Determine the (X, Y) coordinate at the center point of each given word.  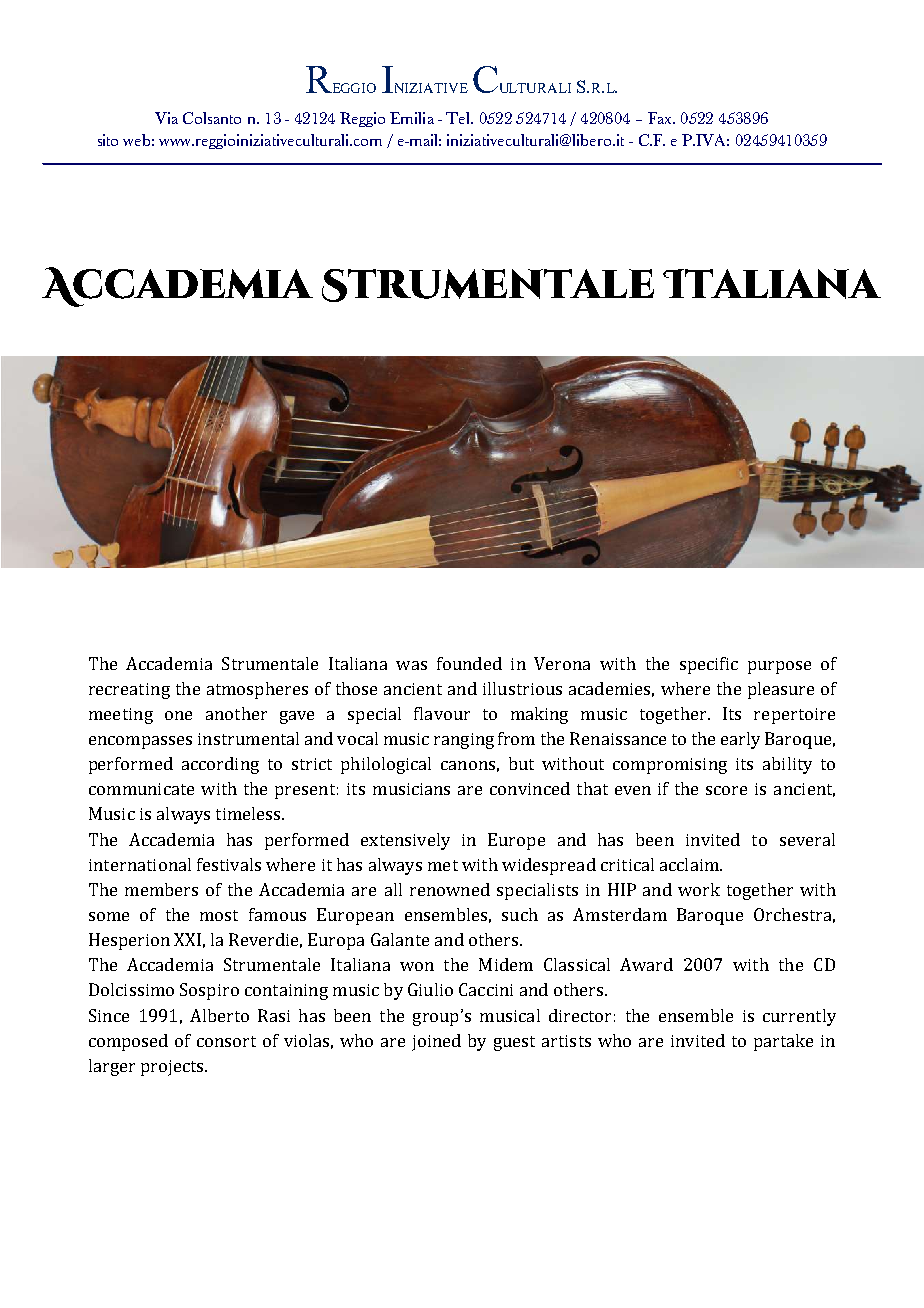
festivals (229, 864)
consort (226, 1041)
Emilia (412, 118)
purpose (779, 667)
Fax (661, 118)
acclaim (690, 864)
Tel (459, 118)
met (443, 865)
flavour (442, 713)
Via (166, 118)
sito (108, 140)
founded (469, 663)
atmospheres (257, 690)
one (178, 715)
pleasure (781, 690)
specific (709, 665)
